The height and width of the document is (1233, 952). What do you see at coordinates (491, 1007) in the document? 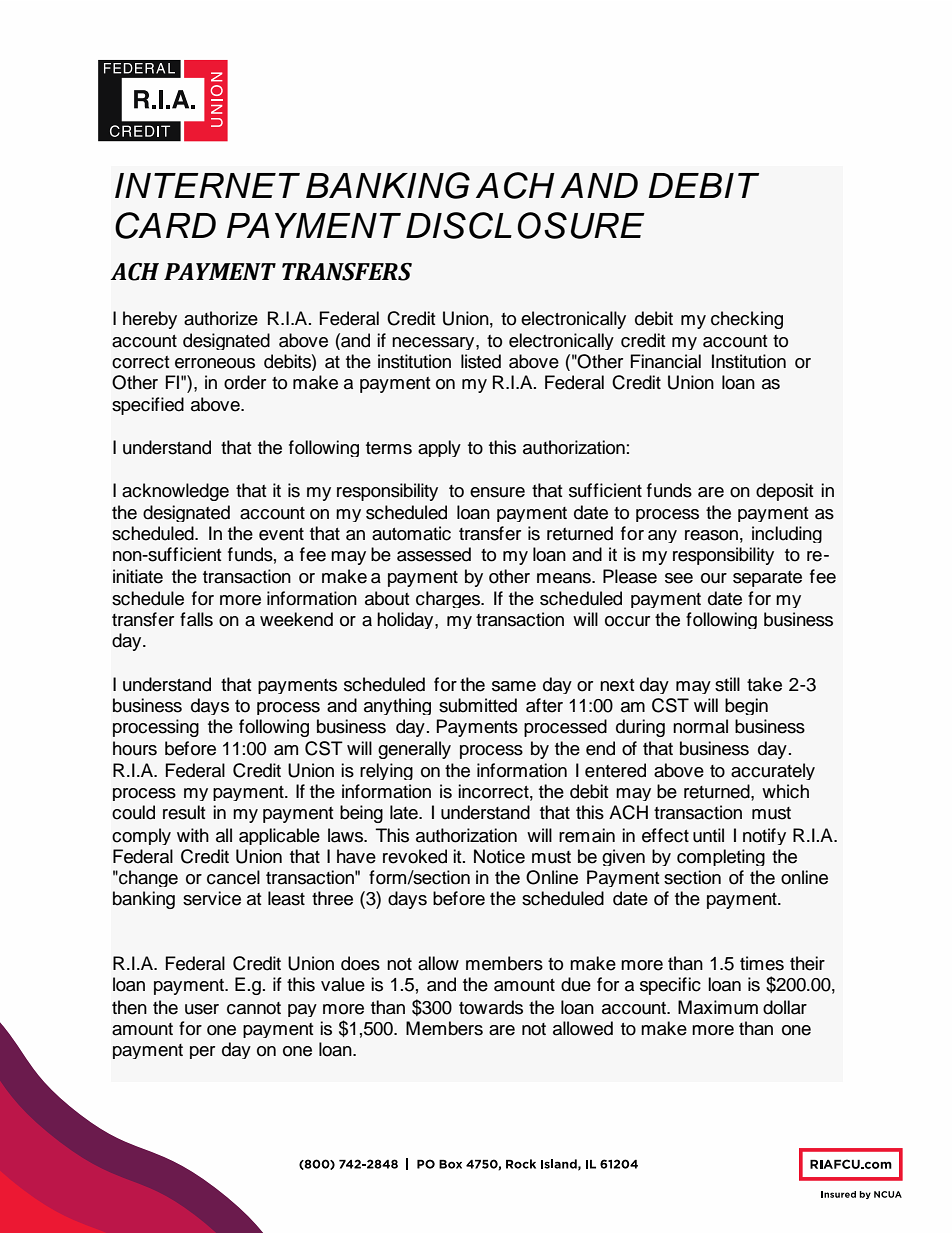
I see `towards` at bounding box center [491, 1007].
